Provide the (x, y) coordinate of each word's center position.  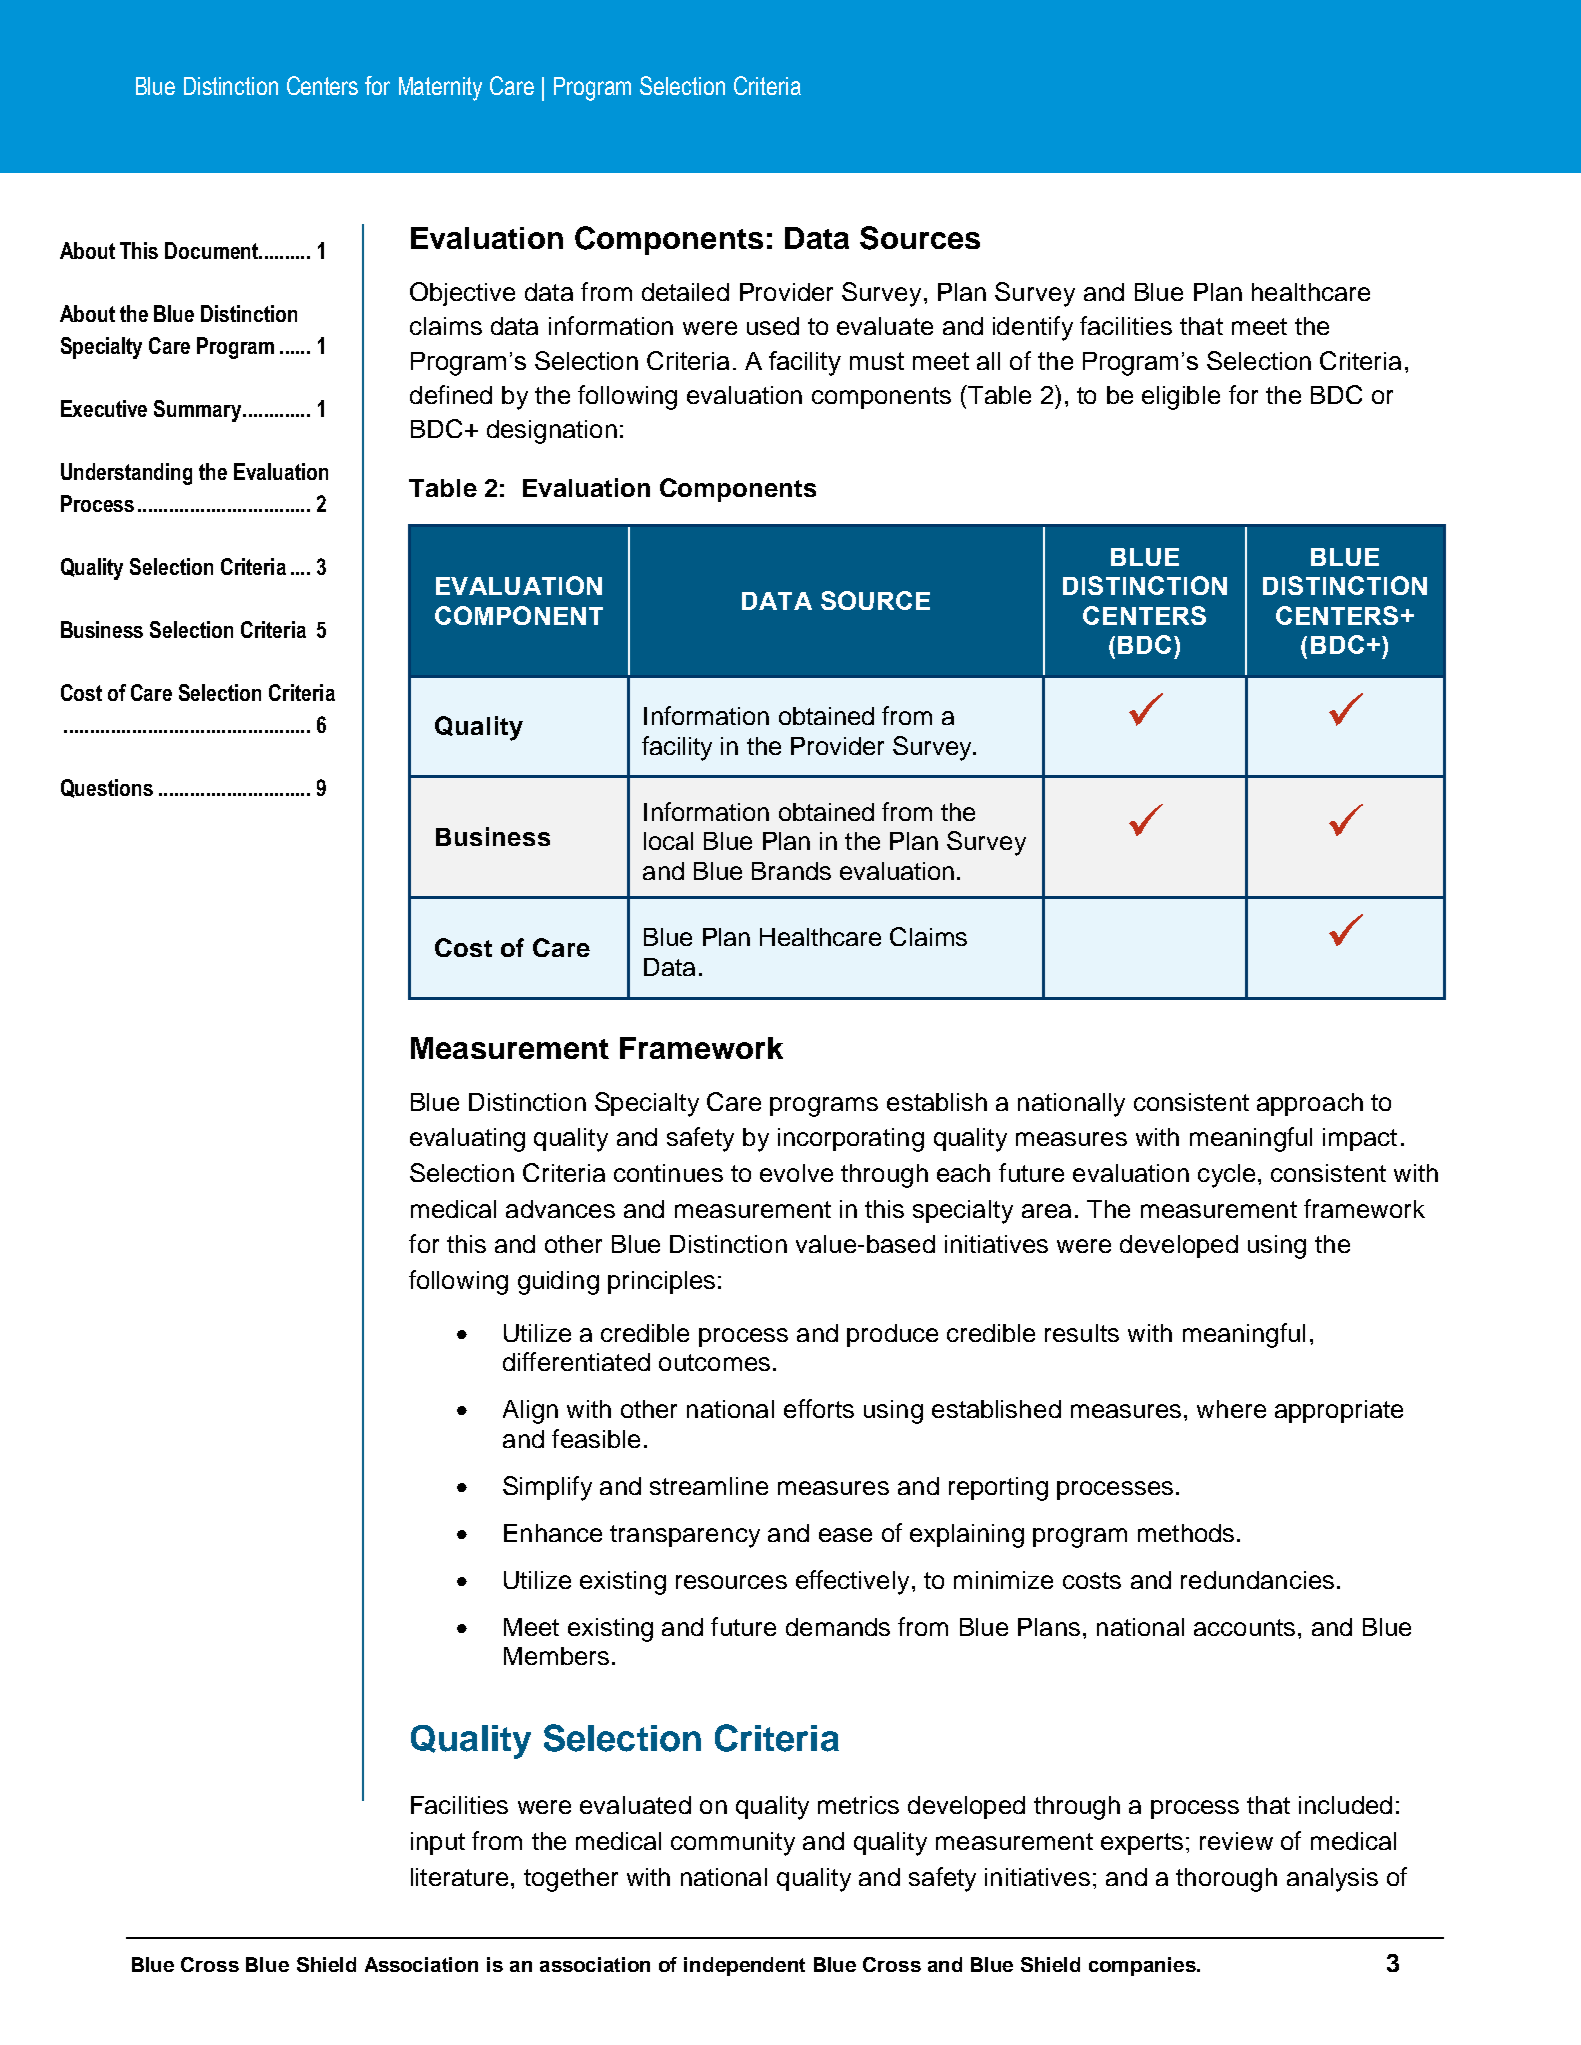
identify (1033, 328)
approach (1310, 1104)
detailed (685, 292)
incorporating (851, 1140)
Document (212, 250)
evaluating (467, 1140)
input (438, 1843)
